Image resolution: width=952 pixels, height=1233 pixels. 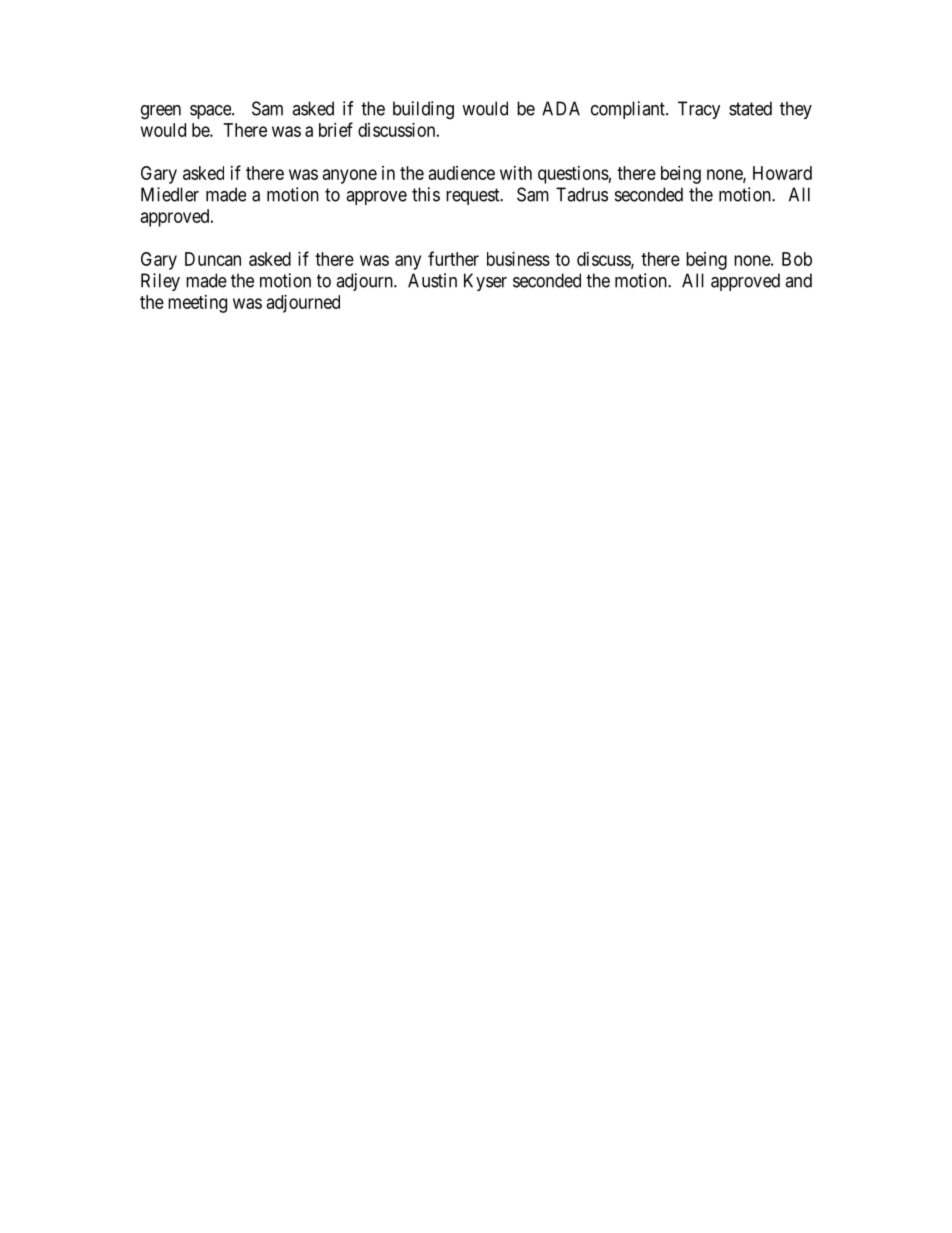 What do you see at coordinates (453, 258) in the document?
I see `further` at bounding box center [453, 258].
